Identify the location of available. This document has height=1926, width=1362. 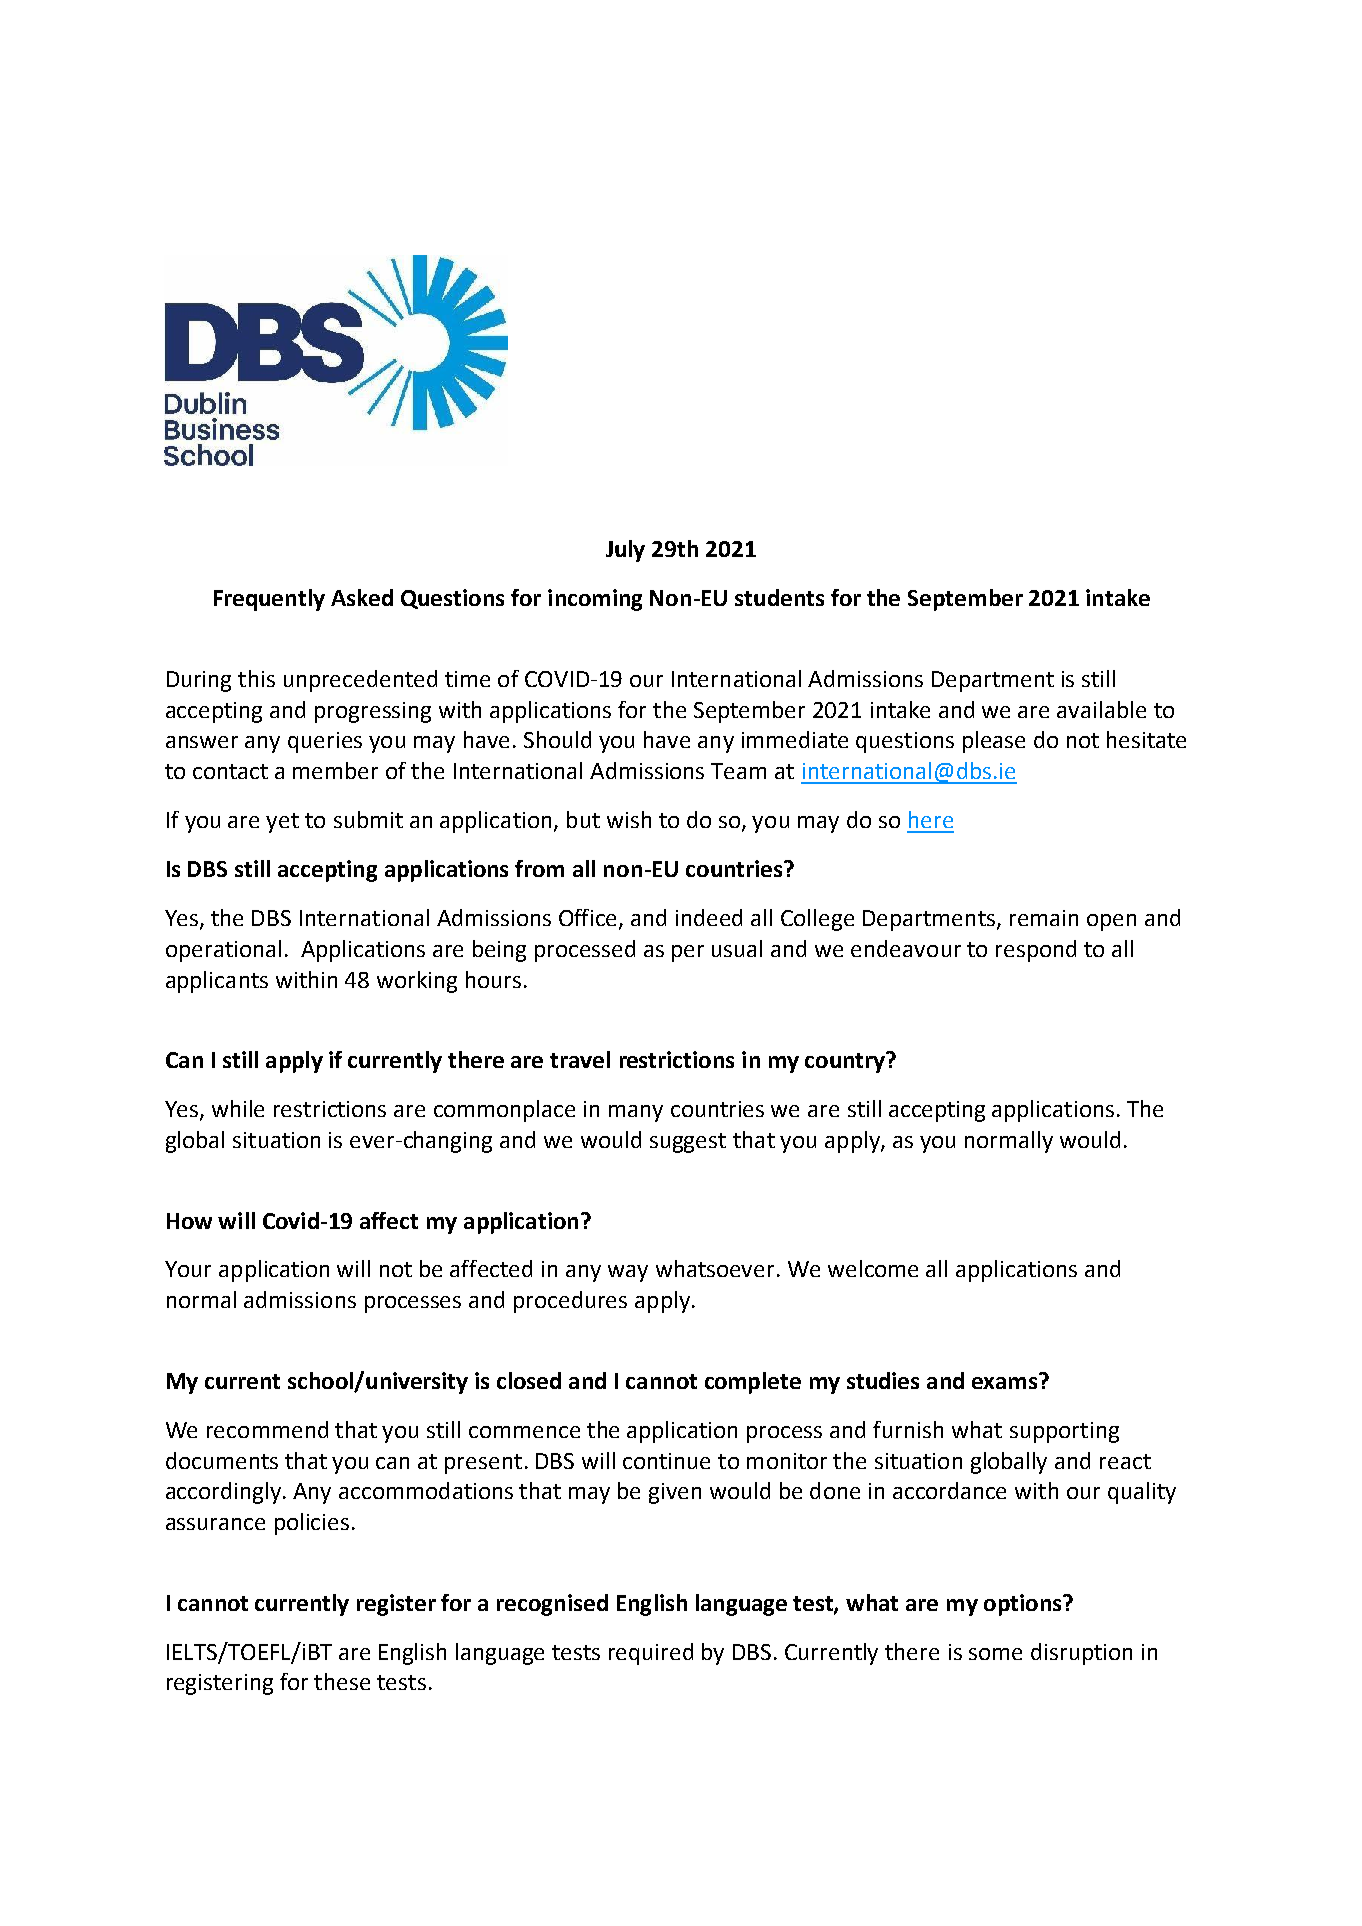
(1101, 709).
